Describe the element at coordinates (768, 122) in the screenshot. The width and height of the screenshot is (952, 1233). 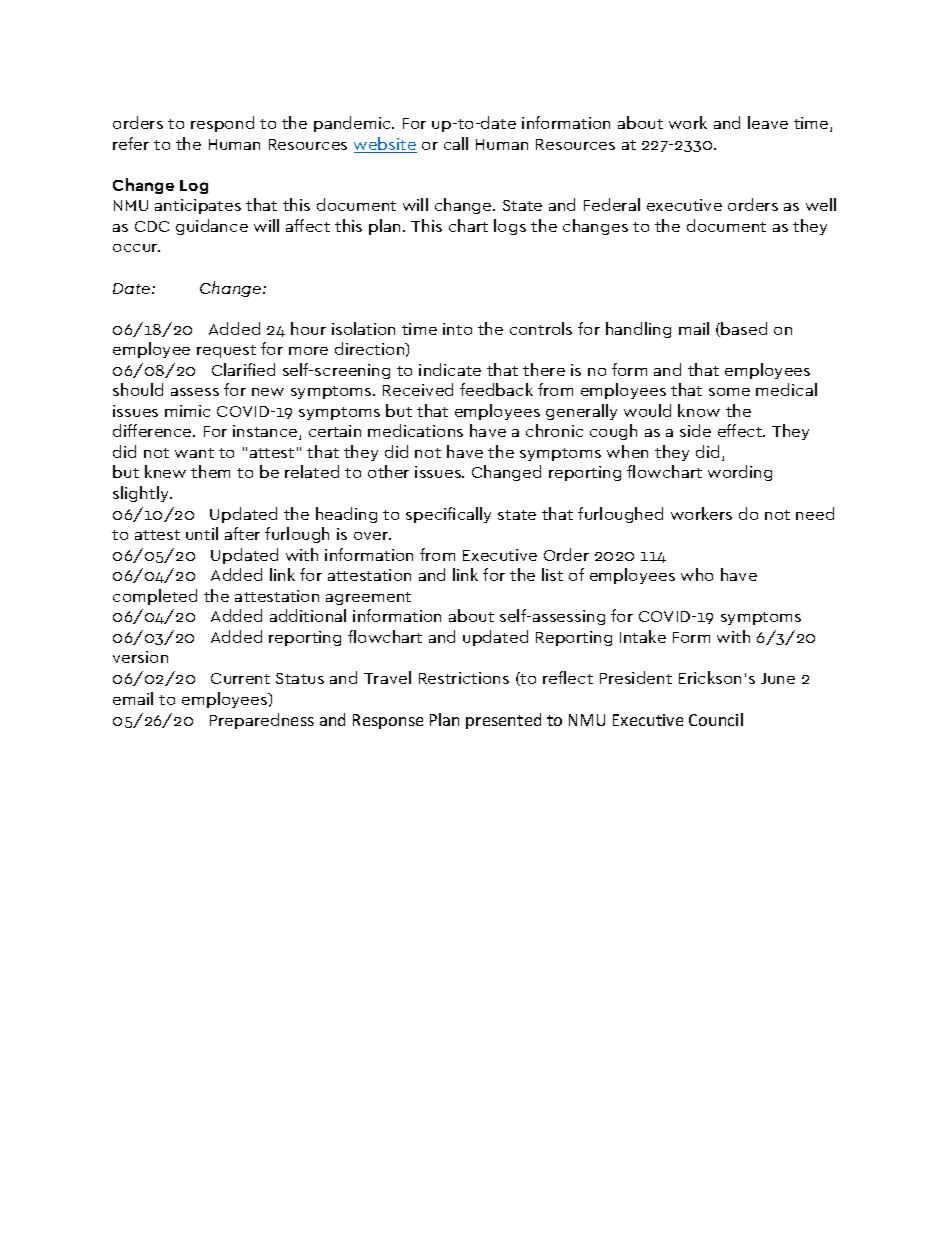
I see `leave` at that location.
